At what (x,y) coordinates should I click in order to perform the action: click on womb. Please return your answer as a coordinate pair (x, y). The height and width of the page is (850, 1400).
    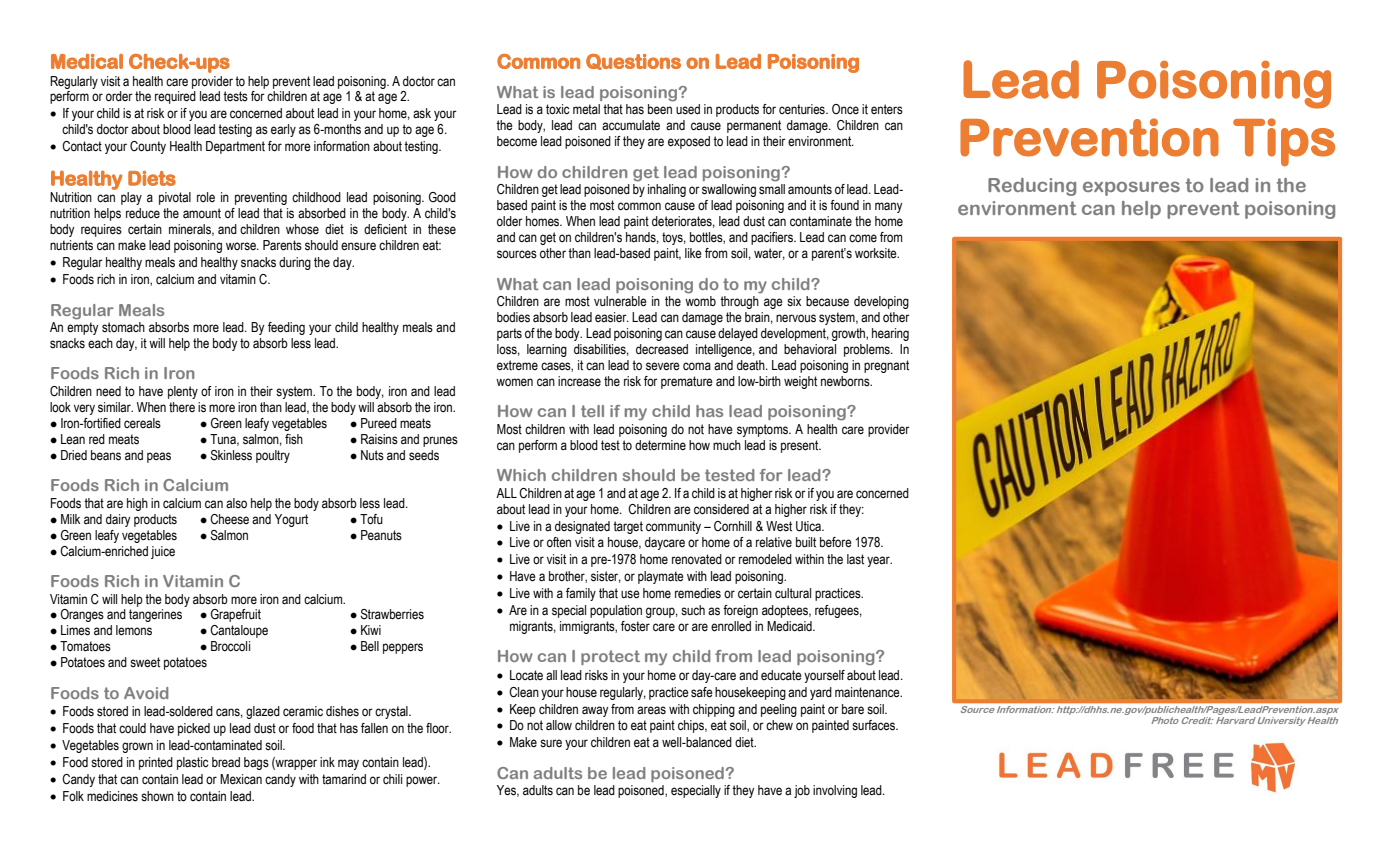
    Looking at the image, I should click on (700, 301).
